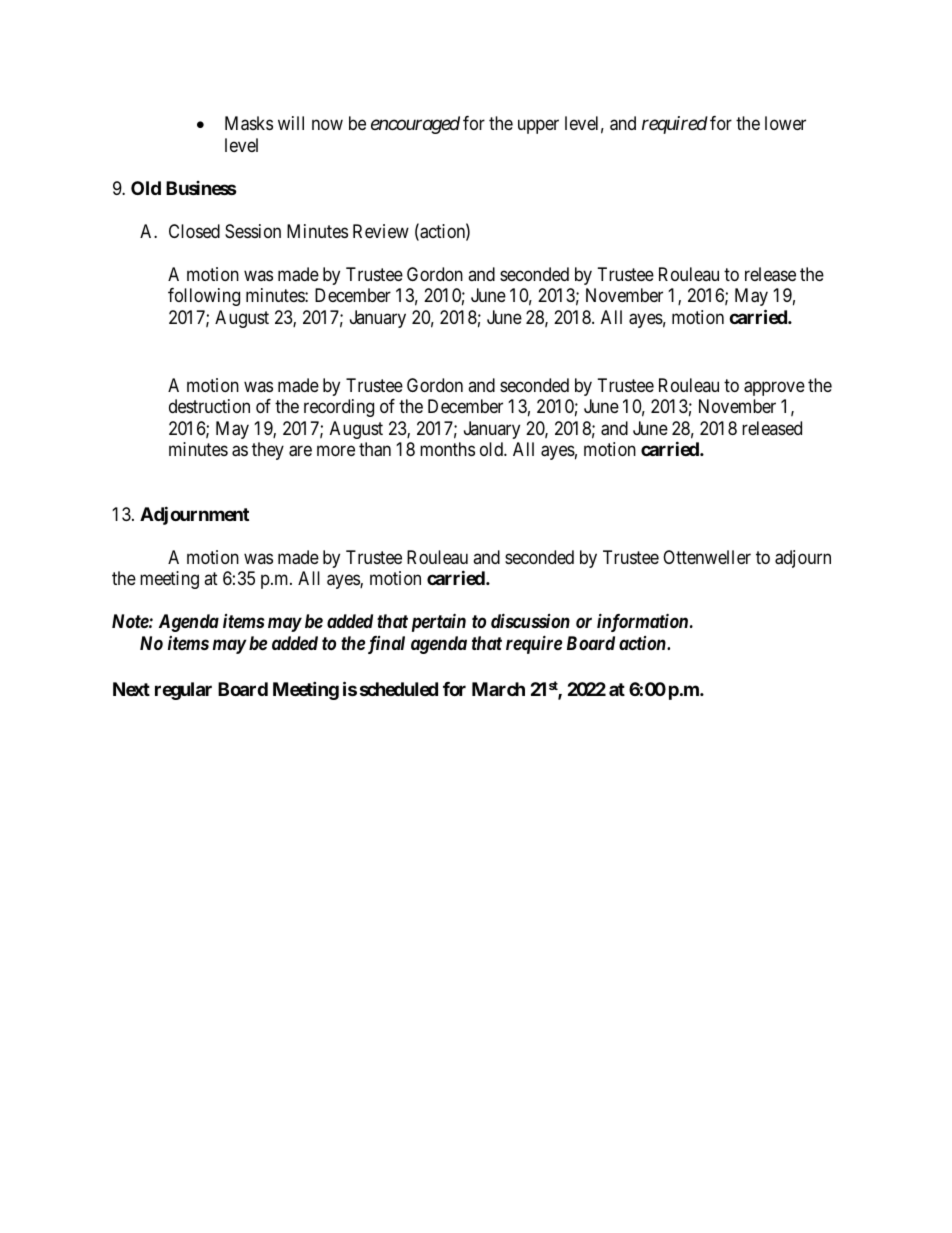 This screenshot has width=952, height=1233. What do you see at coordinates (183, 691) in the screenshot?
I see `regular` at bounding box center [183, 691].
